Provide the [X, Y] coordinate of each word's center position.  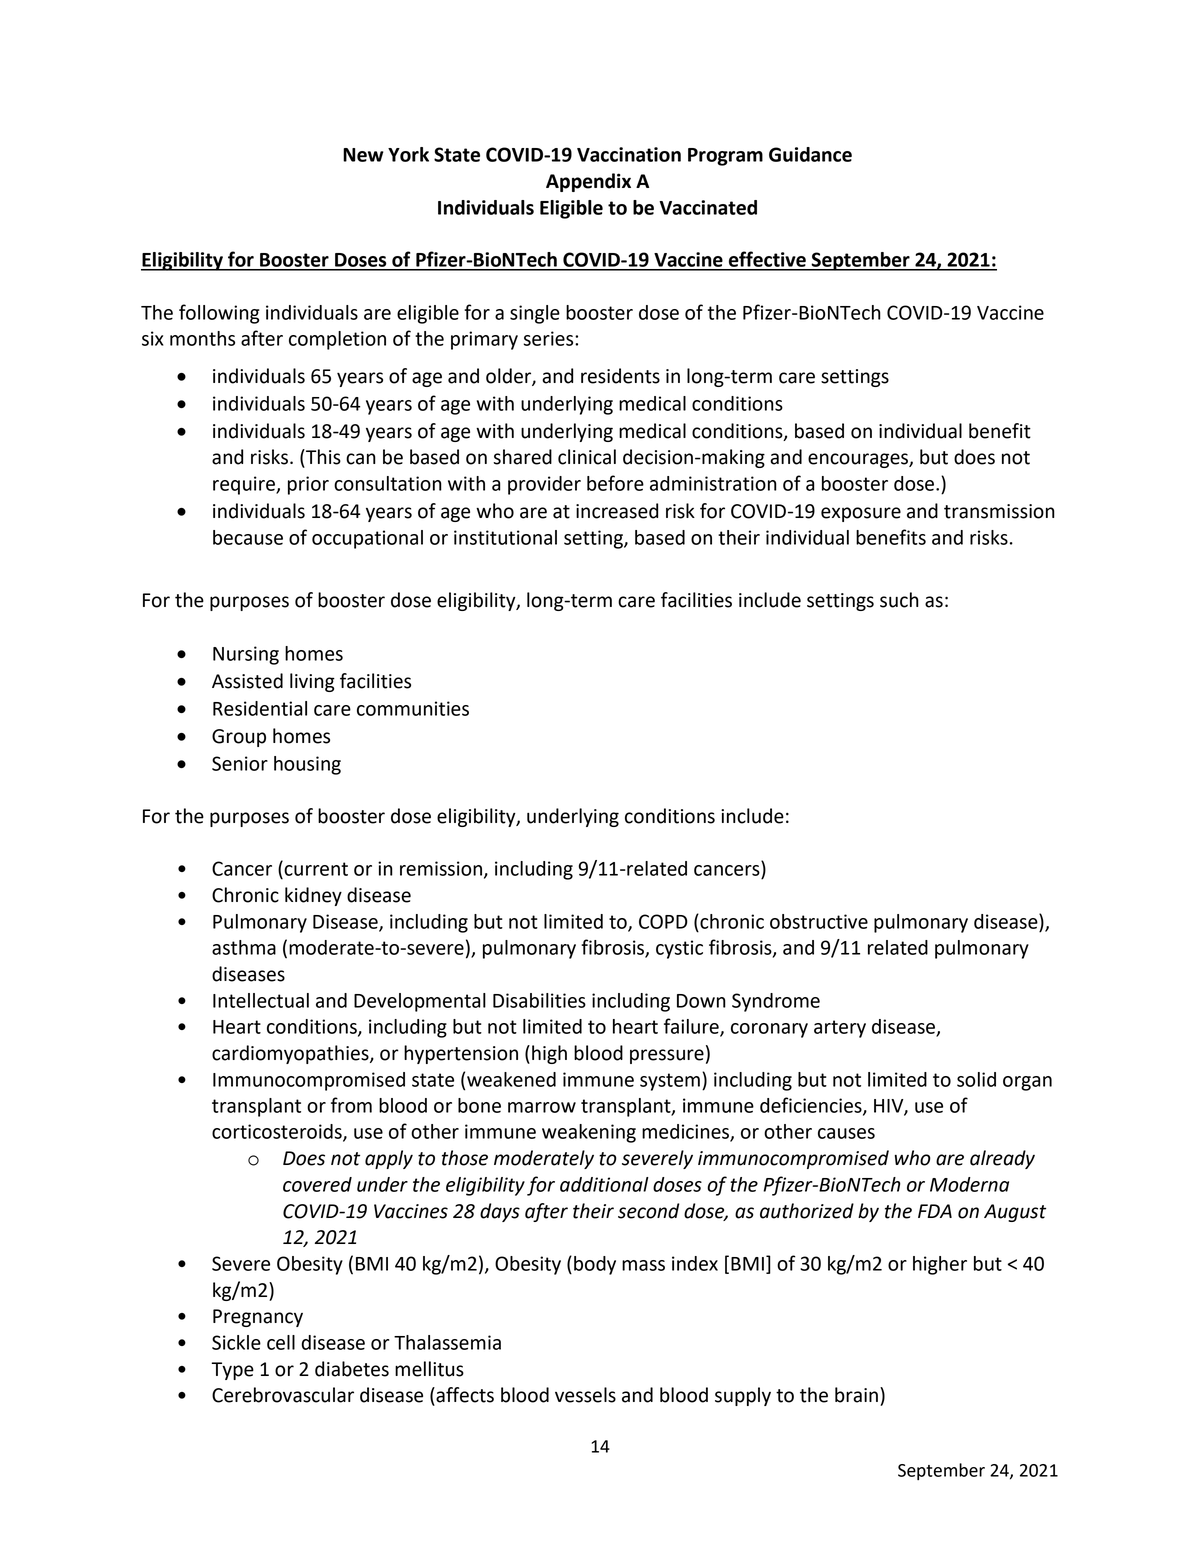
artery [840, 1029]
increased [617, 511]
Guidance [810, 154]
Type [232, 1371]
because [248, 537]
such [899, 600]
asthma [244, 947]
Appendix [588, 182]
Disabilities [539, 1000]
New [363, 155]
